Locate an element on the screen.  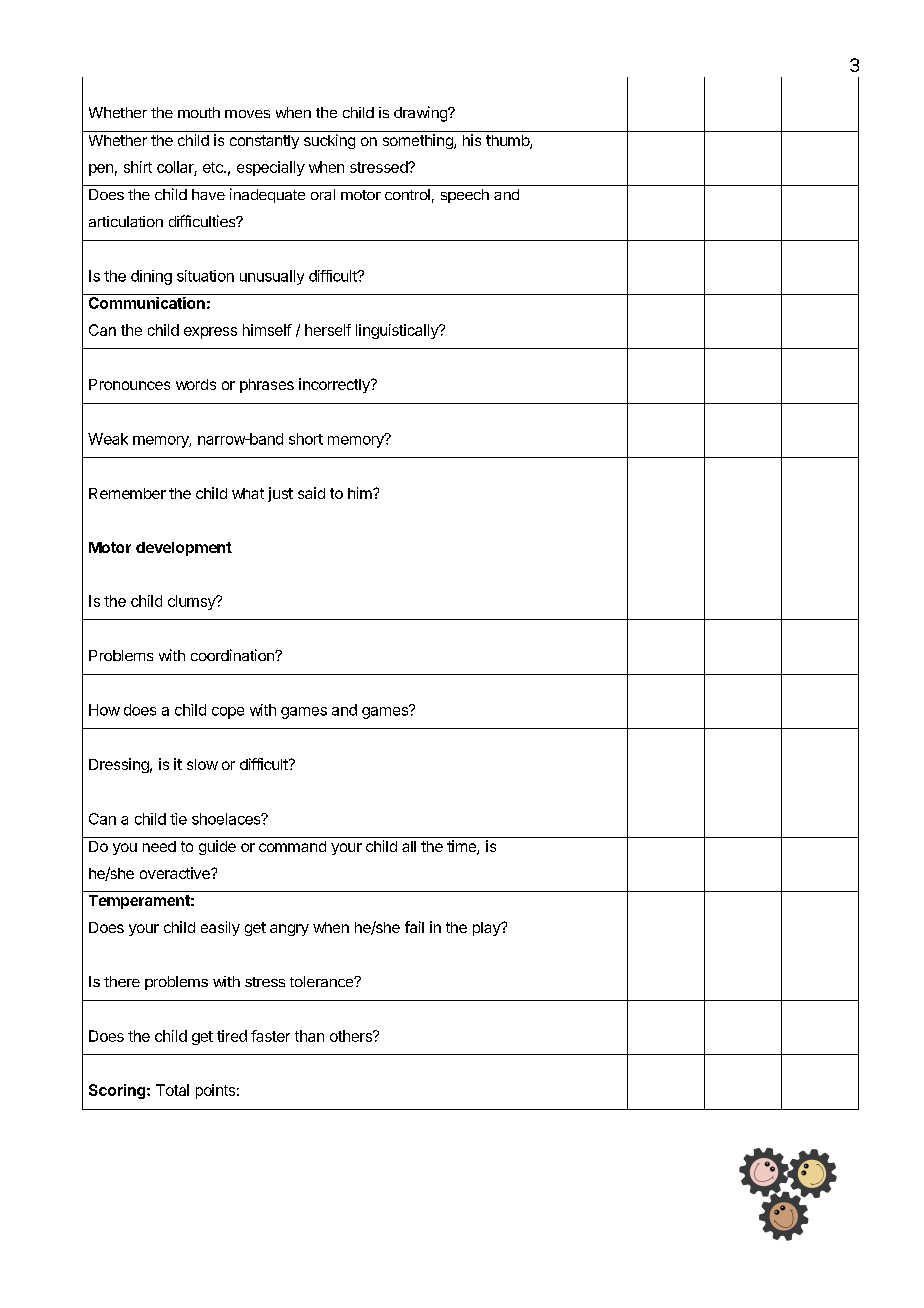
play is located at coordinates (487, 929).
